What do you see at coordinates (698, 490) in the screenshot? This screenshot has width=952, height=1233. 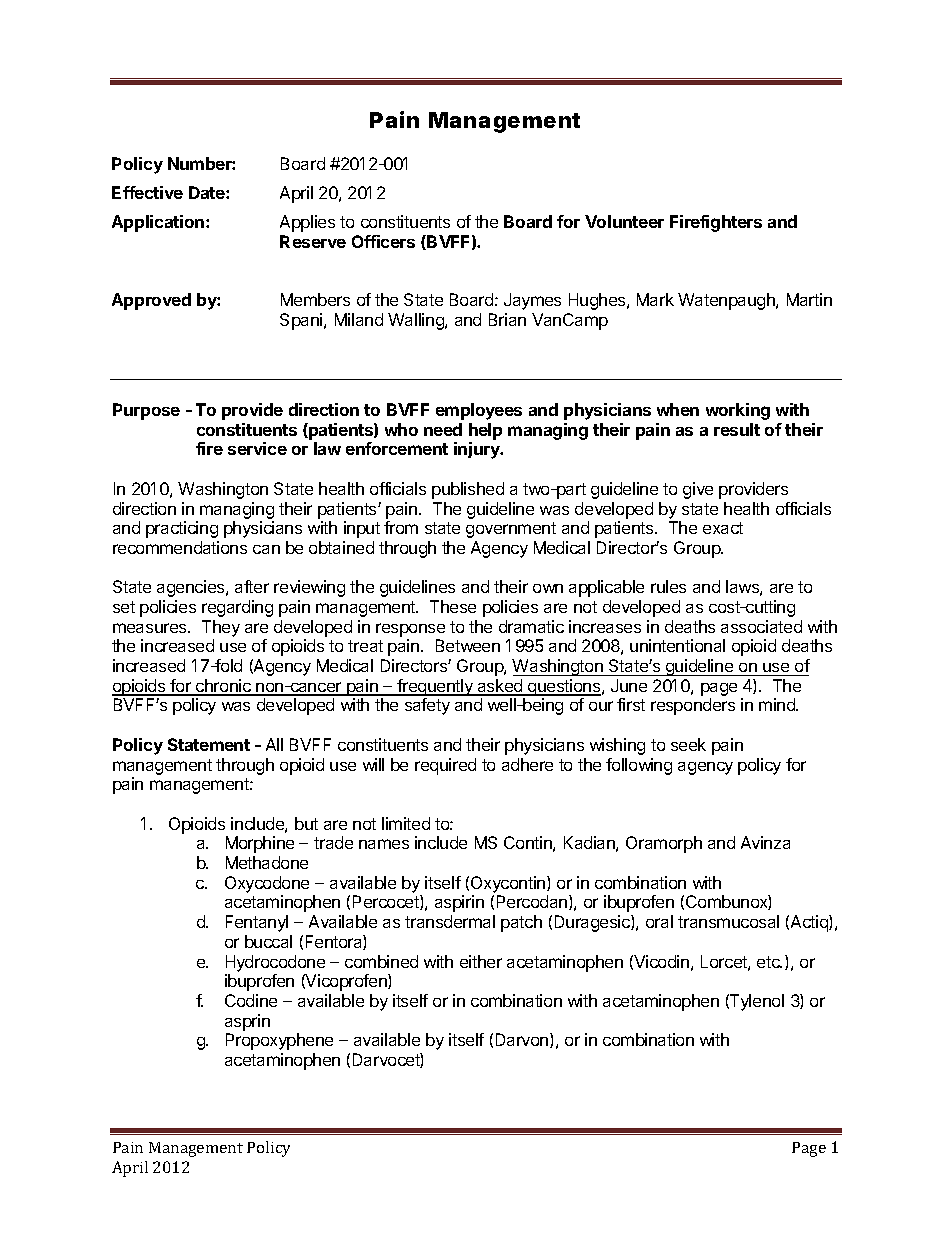 I see `give` at bounding box center [698, 490].
